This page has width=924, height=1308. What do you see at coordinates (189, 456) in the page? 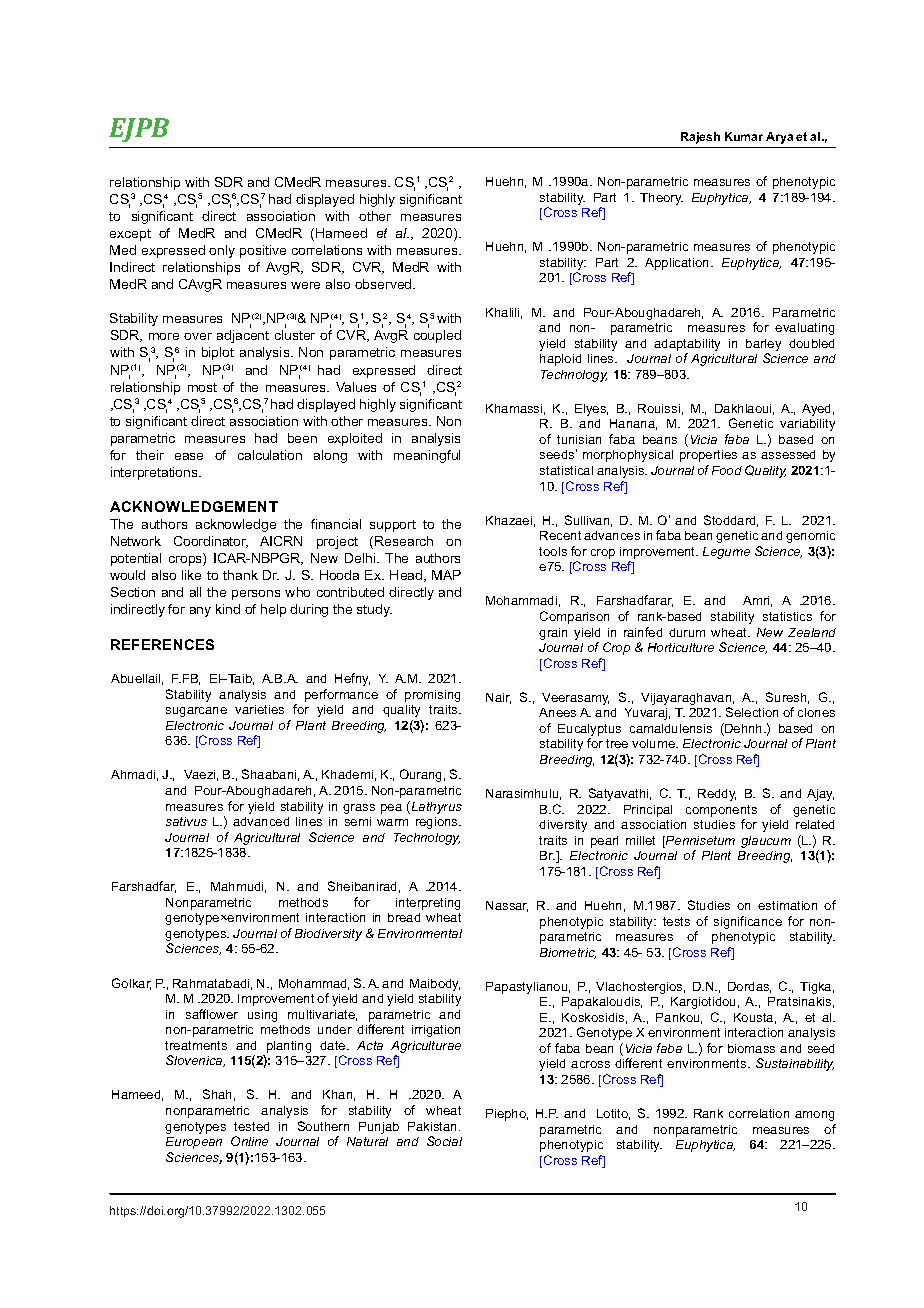
I see `ease` at bounding box center [189, 456].
